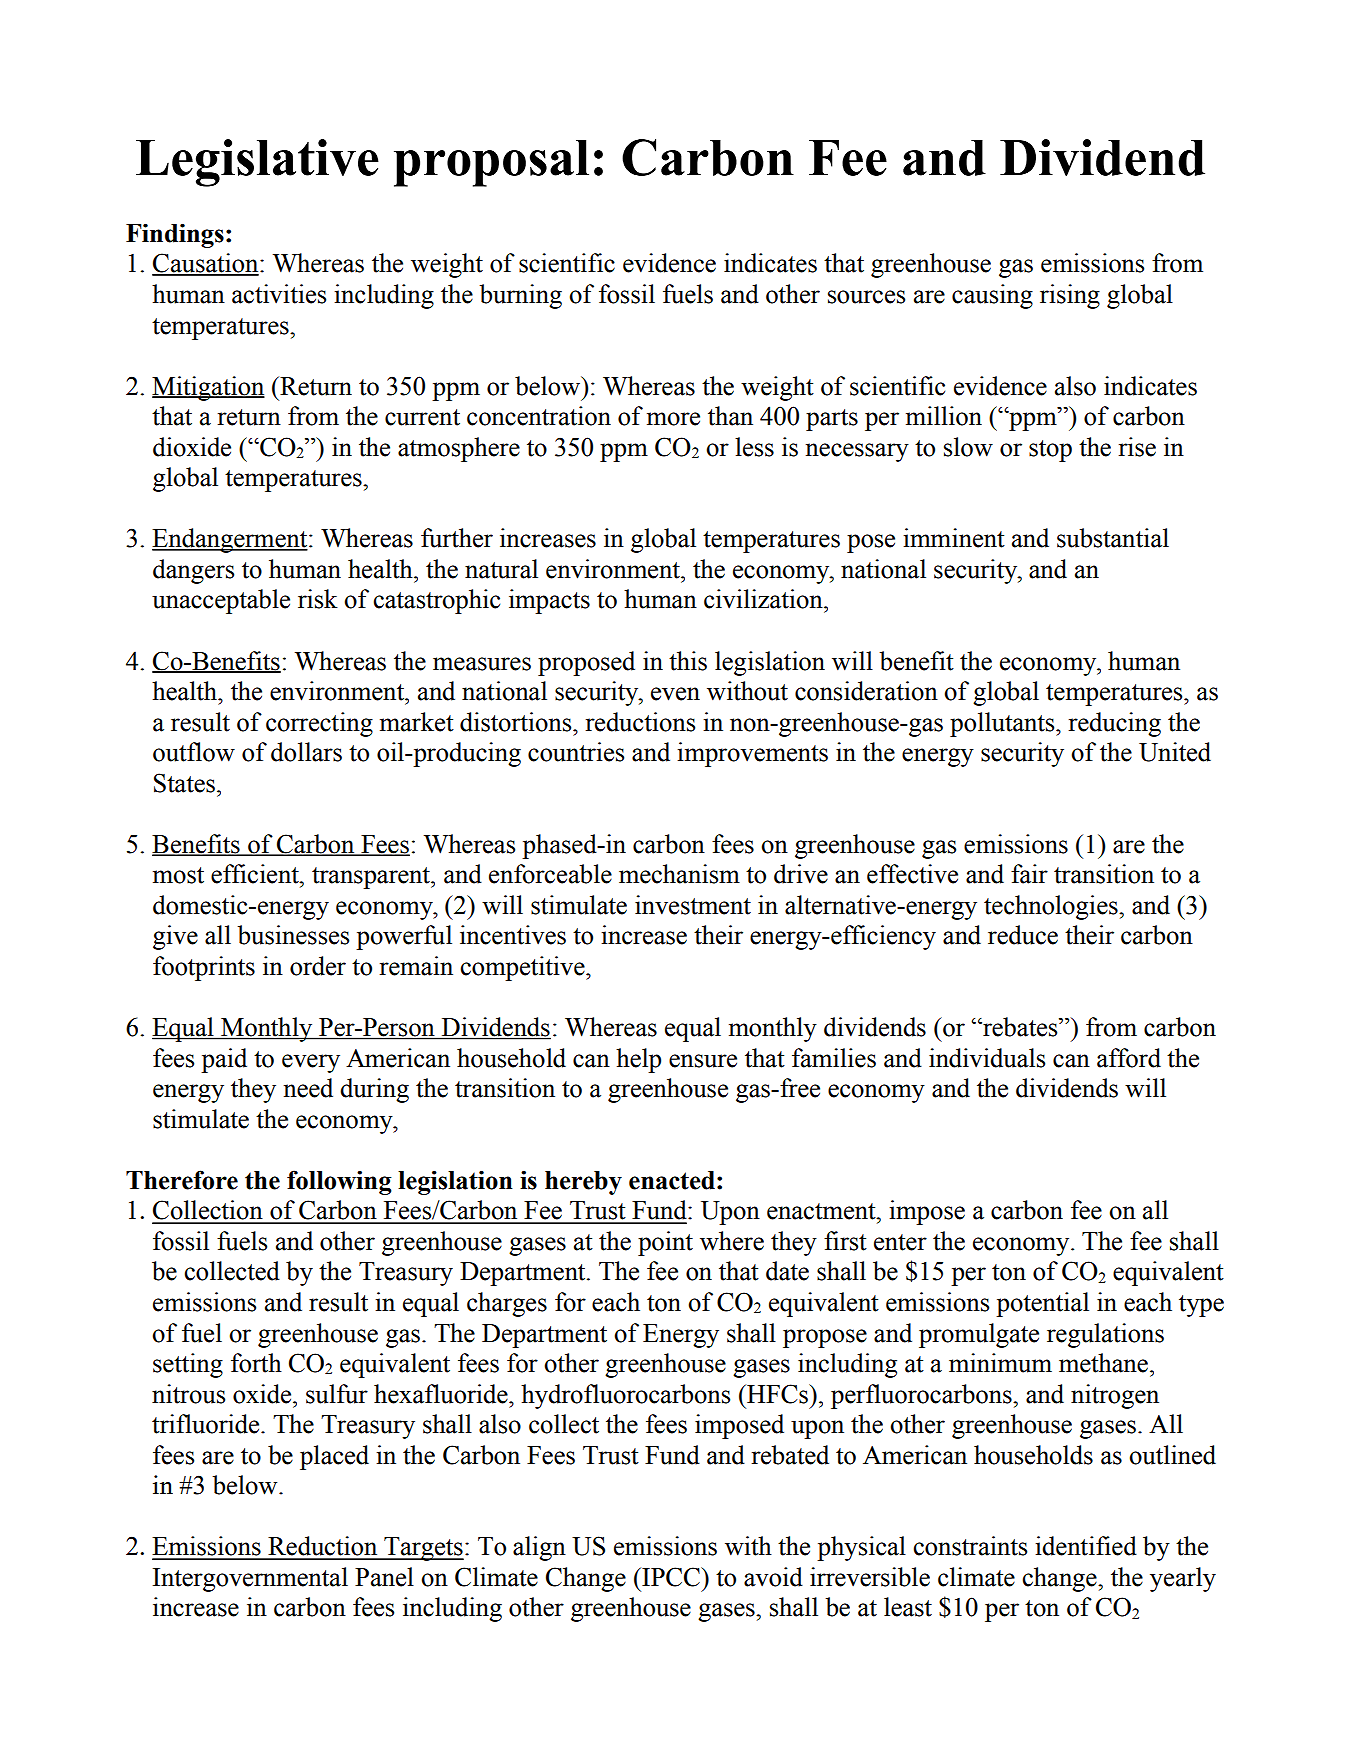 This screenshot has width=1355, height=1753. Describe the element at coordinates (703, 1061) in the screenshot. I see `ensure` at that location.
